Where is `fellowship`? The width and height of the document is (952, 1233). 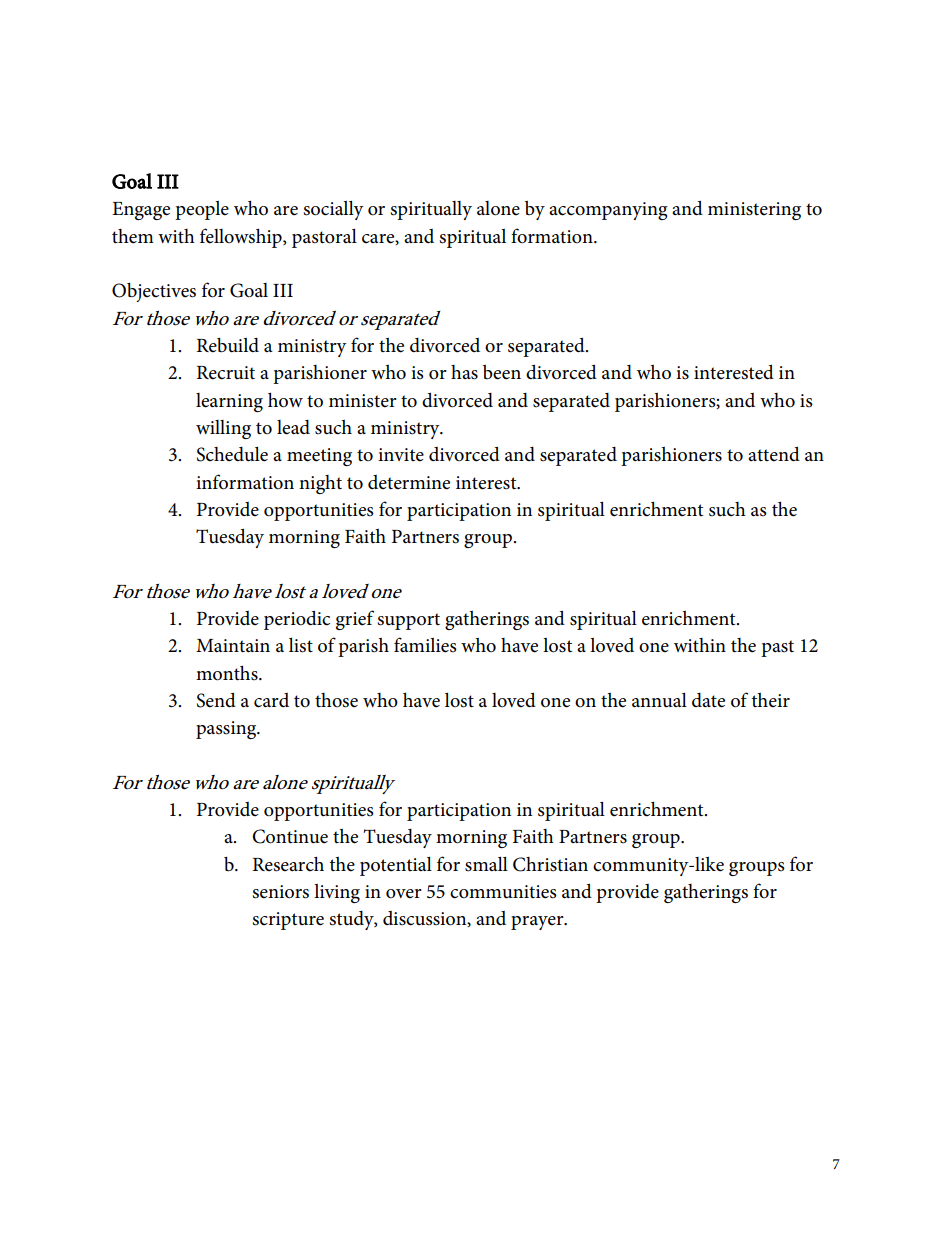 fellowship is located at coordinates (242, 238).
